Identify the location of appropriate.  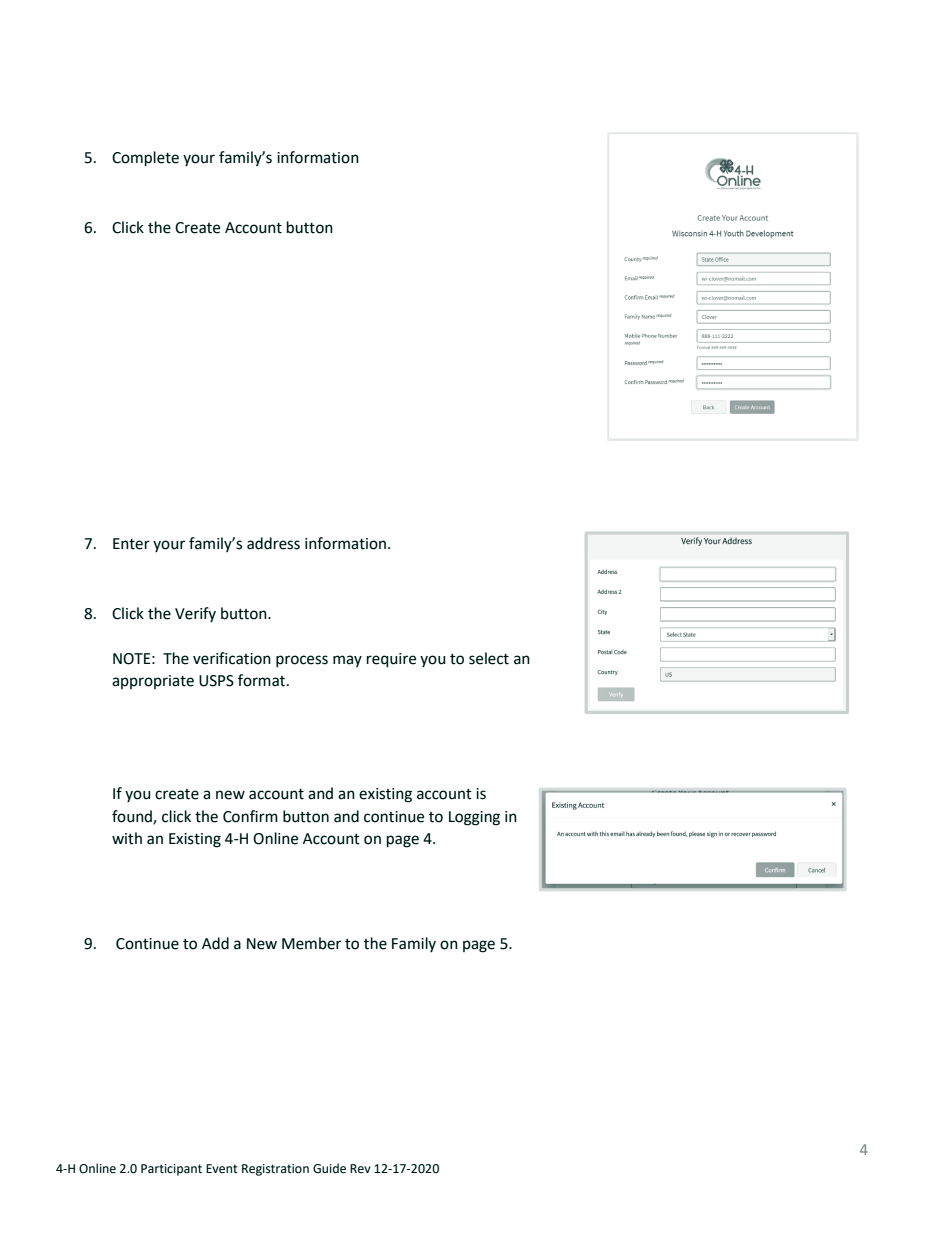
(153, 682).
